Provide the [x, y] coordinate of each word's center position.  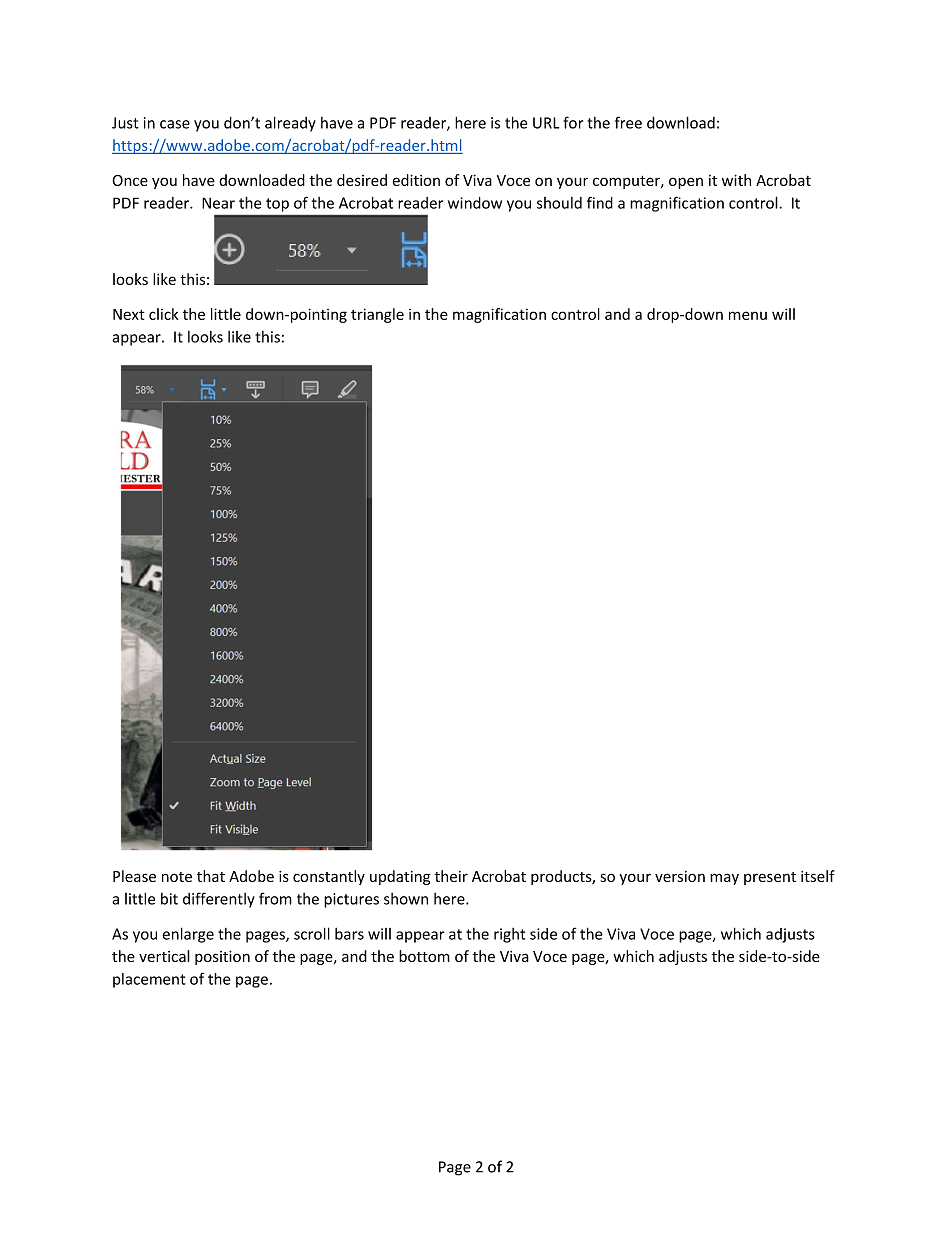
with [736, 180]
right [509, 935]
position [222, 957]
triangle [377, 315]
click [164, 314]
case [175, 124]
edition [416, 180]
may [724, 879]
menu [748, 315]
